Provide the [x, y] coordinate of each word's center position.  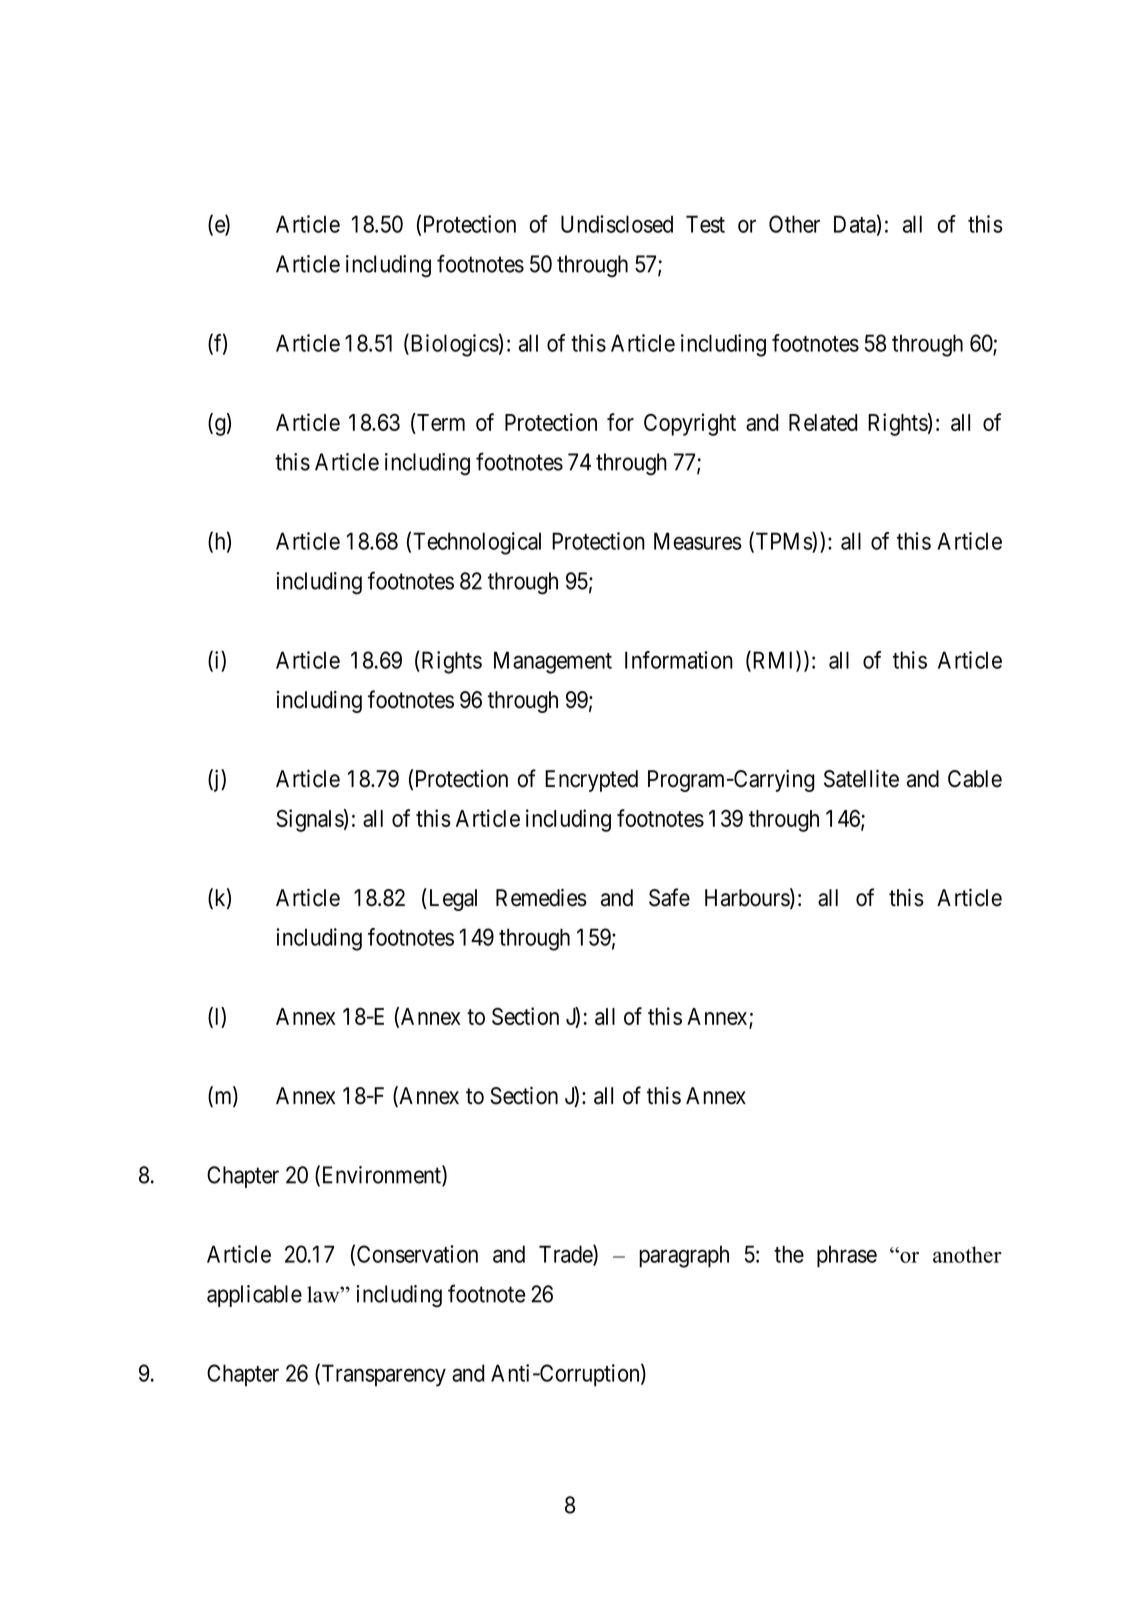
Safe [669, 897]
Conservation [417, 1254]
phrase [847, 1256]
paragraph [684, 1256]
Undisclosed [617, 224]
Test [705, 224]
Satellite [861, 778]
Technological [477, 543]
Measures [698, 541]
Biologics [453, 345]
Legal [451, 899]
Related [823, 422]
